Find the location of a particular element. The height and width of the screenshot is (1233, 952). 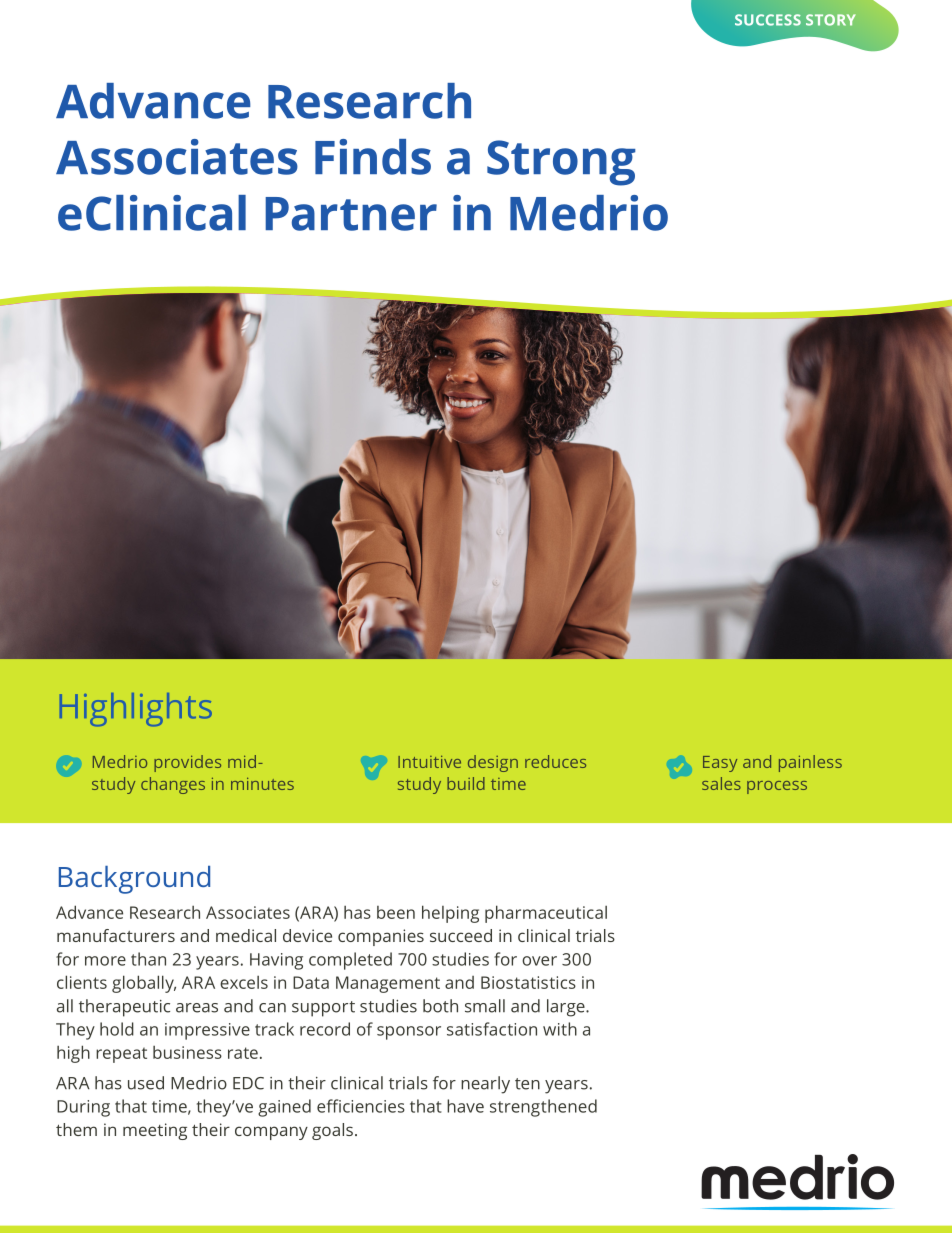

Finds is located at coordinates (373, 157).
